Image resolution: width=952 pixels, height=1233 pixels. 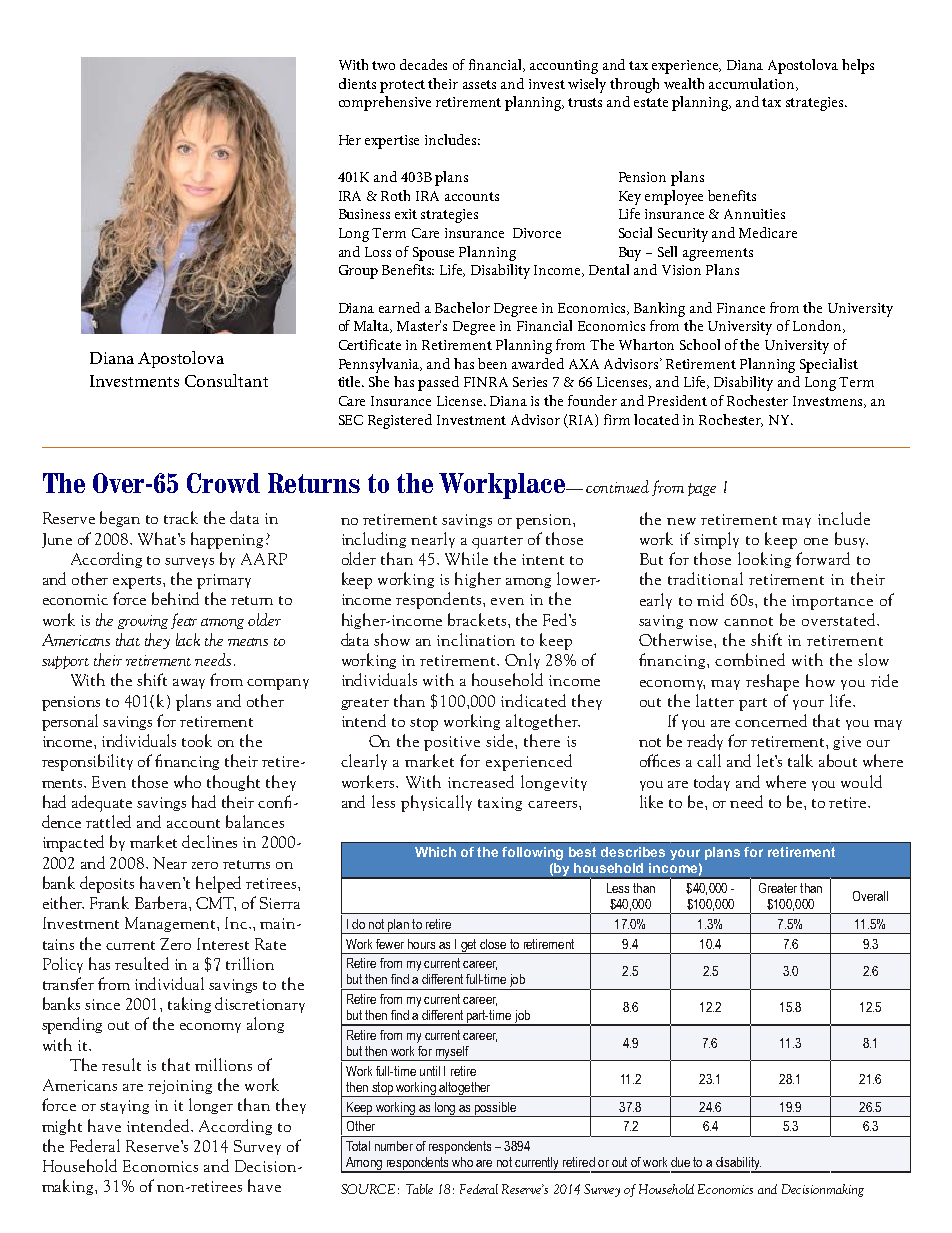 What do you see at coordinates (479, 84) in the document?
I see `assets` at bounding box center [479, 84].
